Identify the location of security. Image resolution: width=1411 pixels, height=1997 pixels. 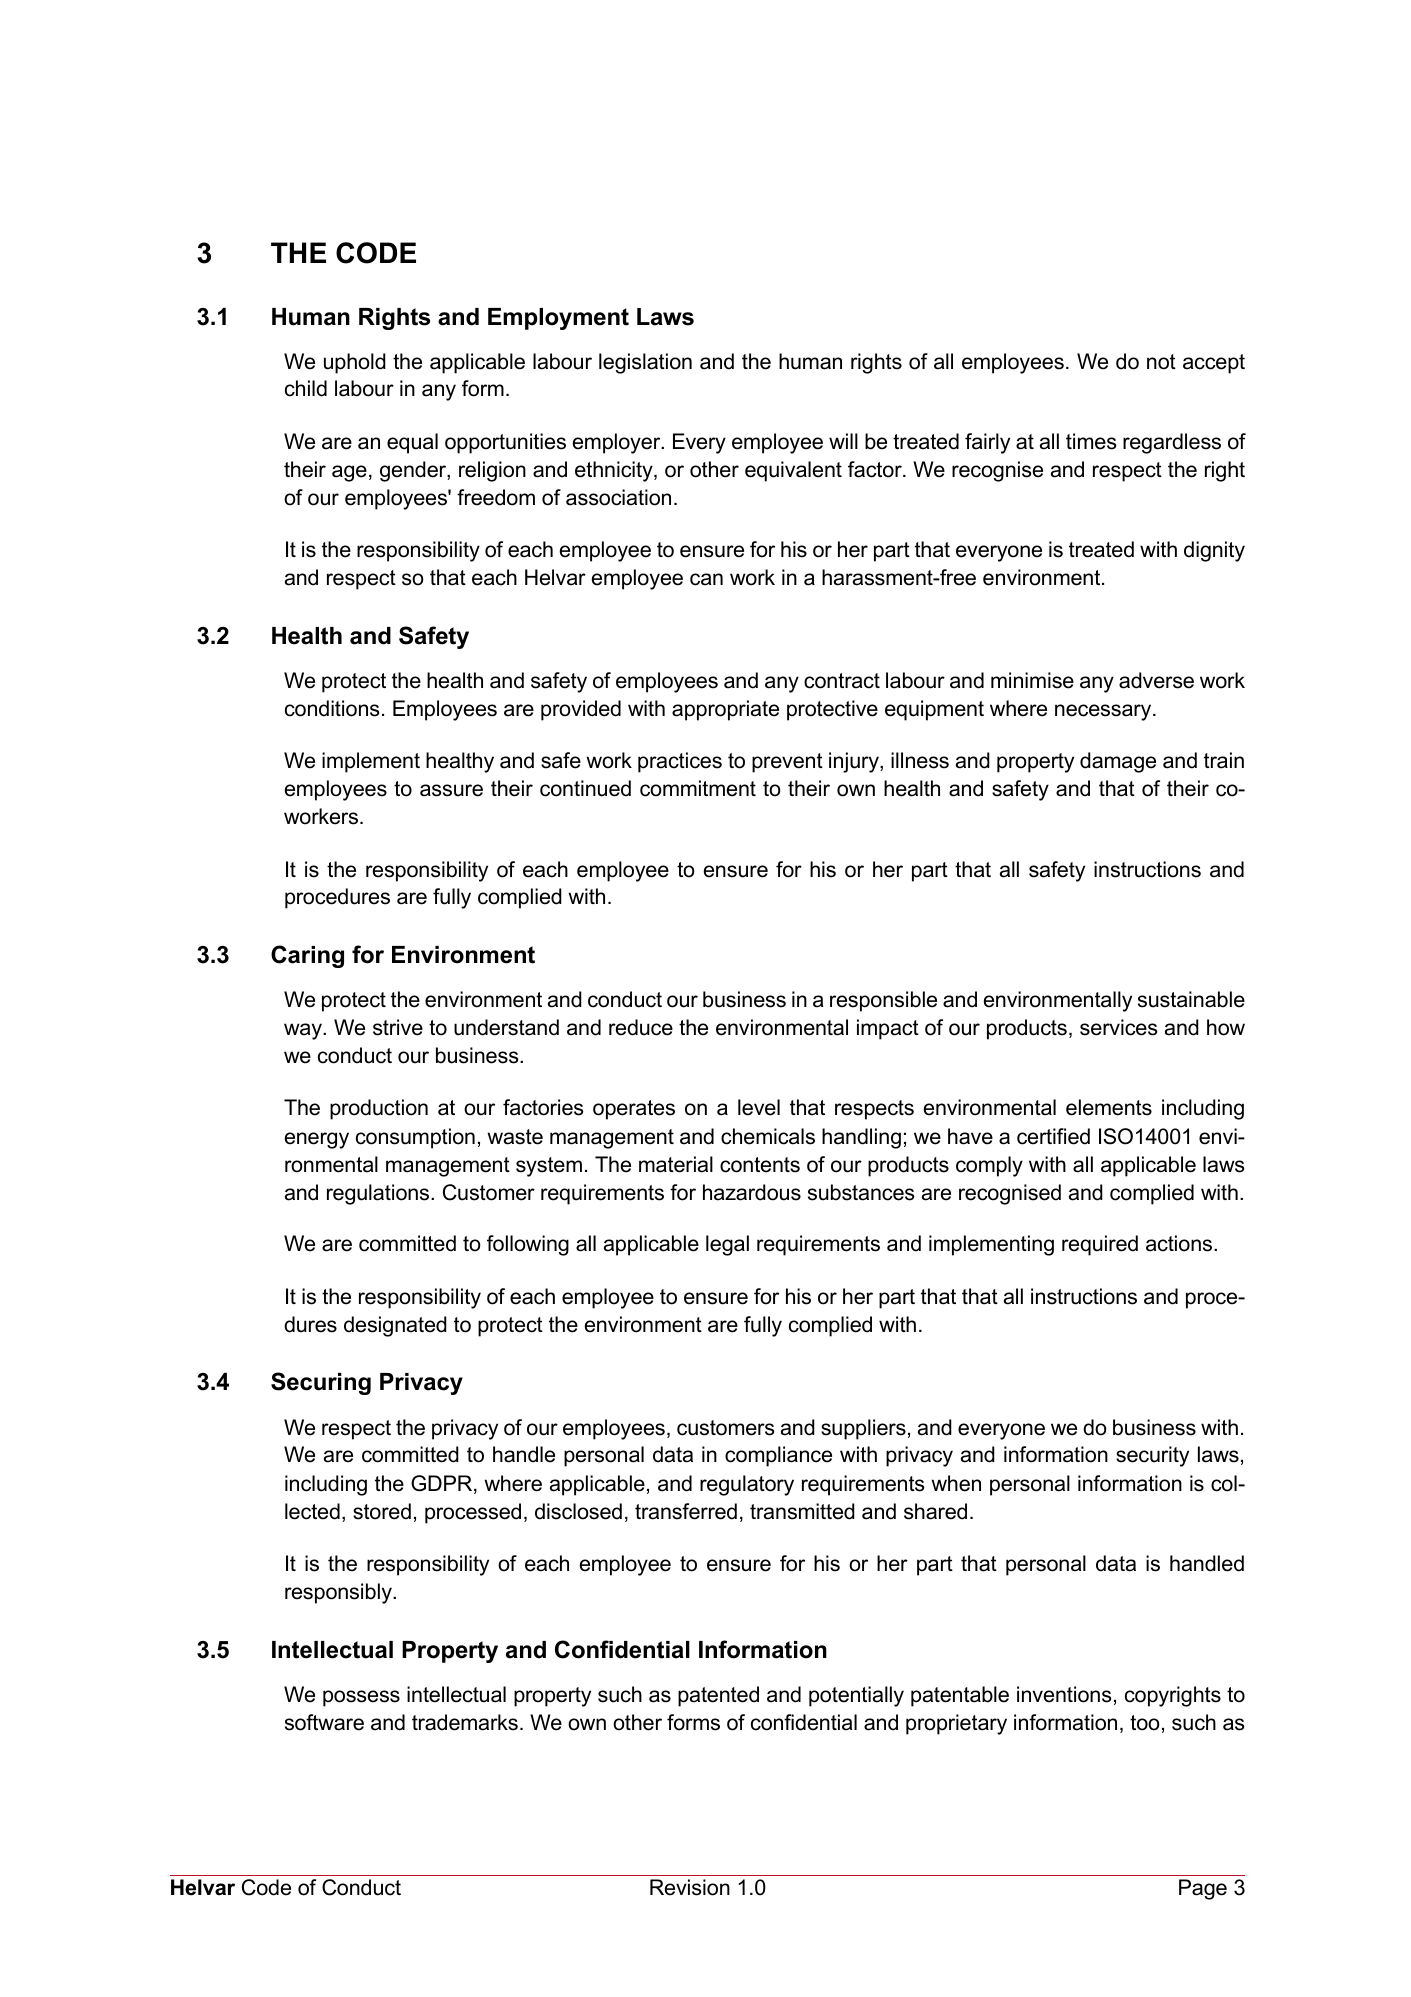
(1152, 1456).
